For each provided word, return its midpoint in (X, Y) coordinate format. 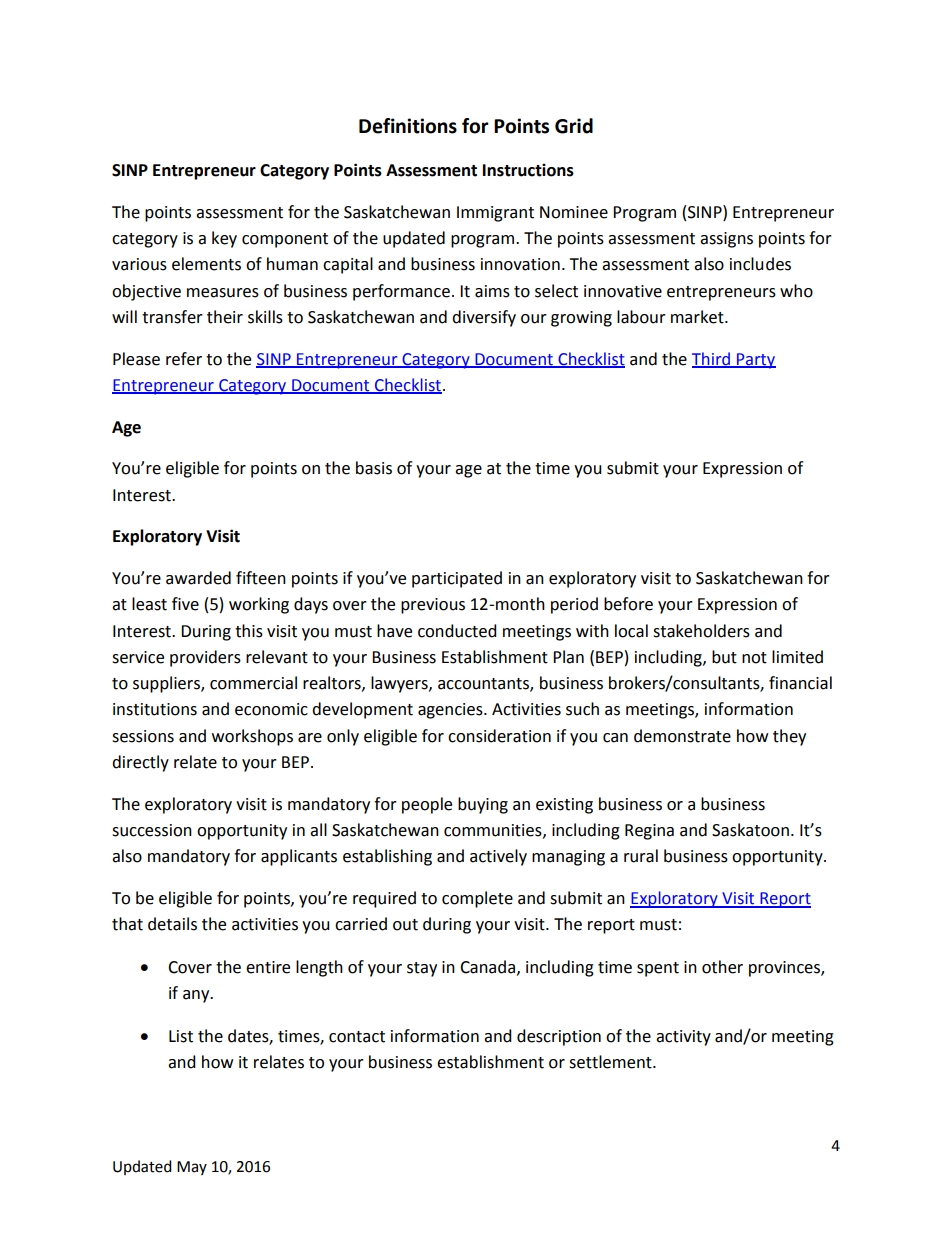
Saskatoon (750, 830)
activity (683, 1038)
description (559, 1037)
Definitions (408, 126)
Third (712, 359)
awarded (198, 578)
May (192, 1168)
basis (374, 468)
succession (152, 830)
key (224, 239)
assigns (726, 240)
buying (483, 805)
